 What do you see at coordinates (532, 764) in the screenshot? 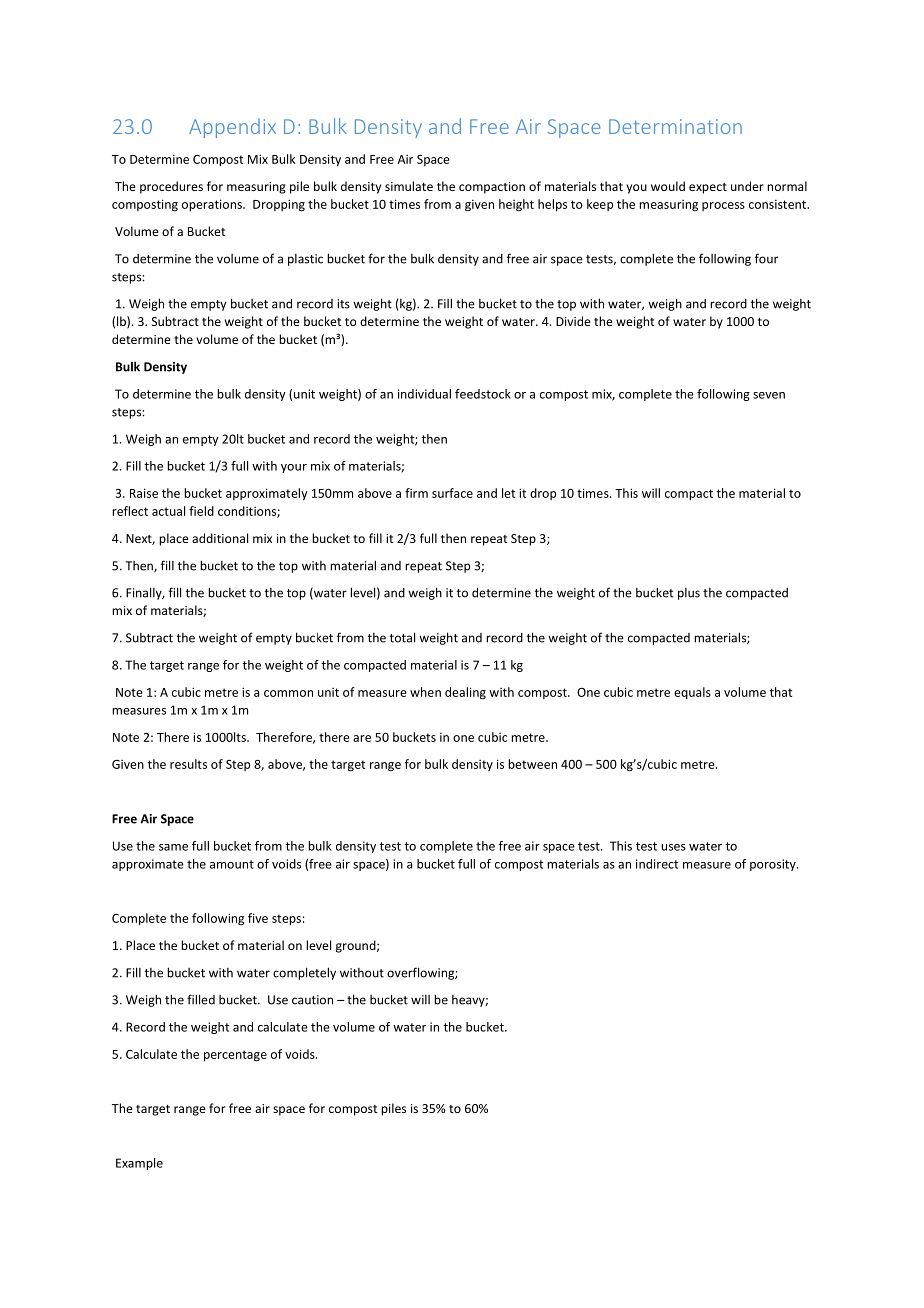
I see `between` at bounding box center [532, 764].
